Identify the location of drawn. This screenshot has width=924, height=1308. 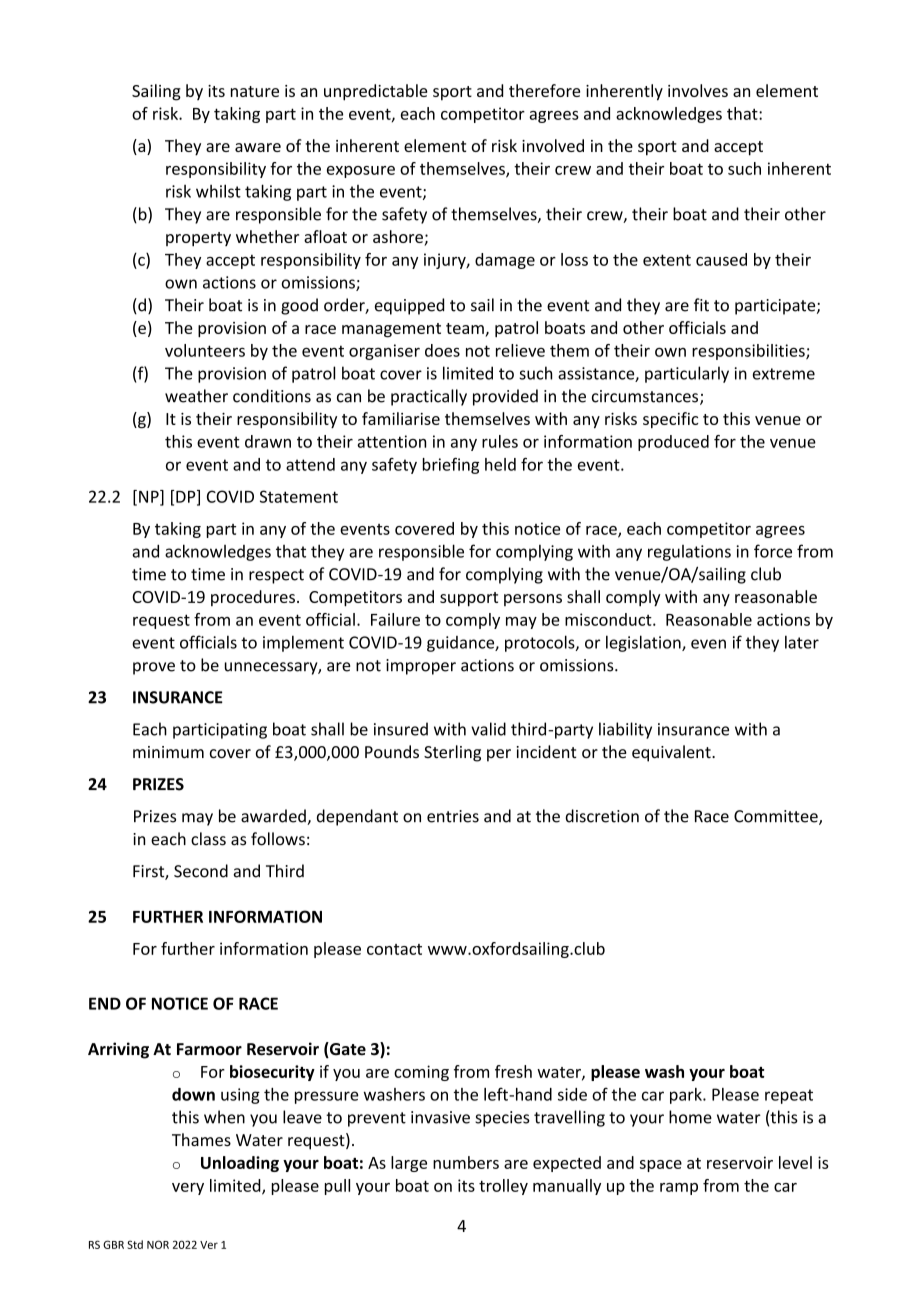
(268, 441).
